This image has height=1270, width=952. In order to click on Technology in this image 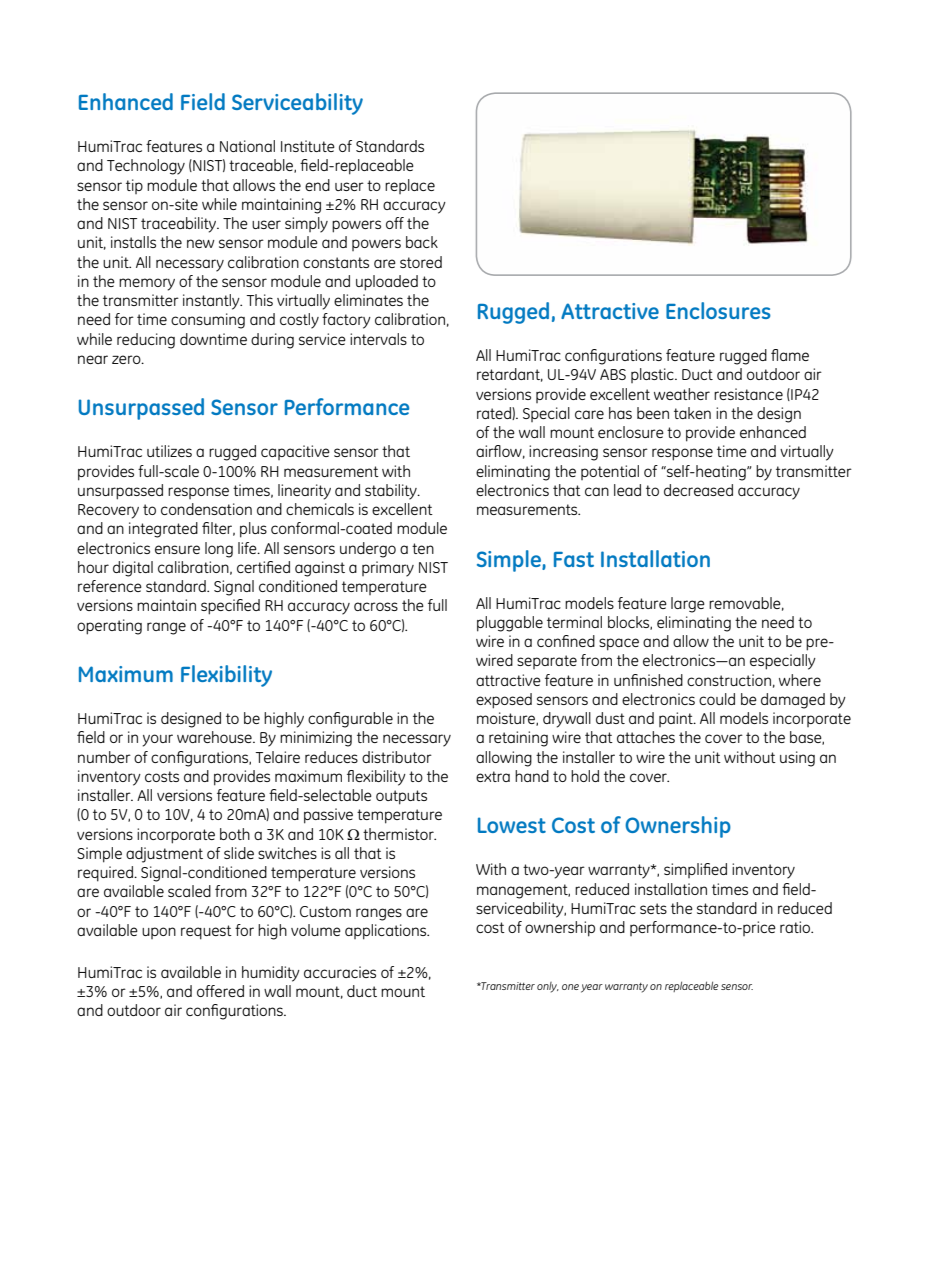, I will do `click(146, 167)`.
